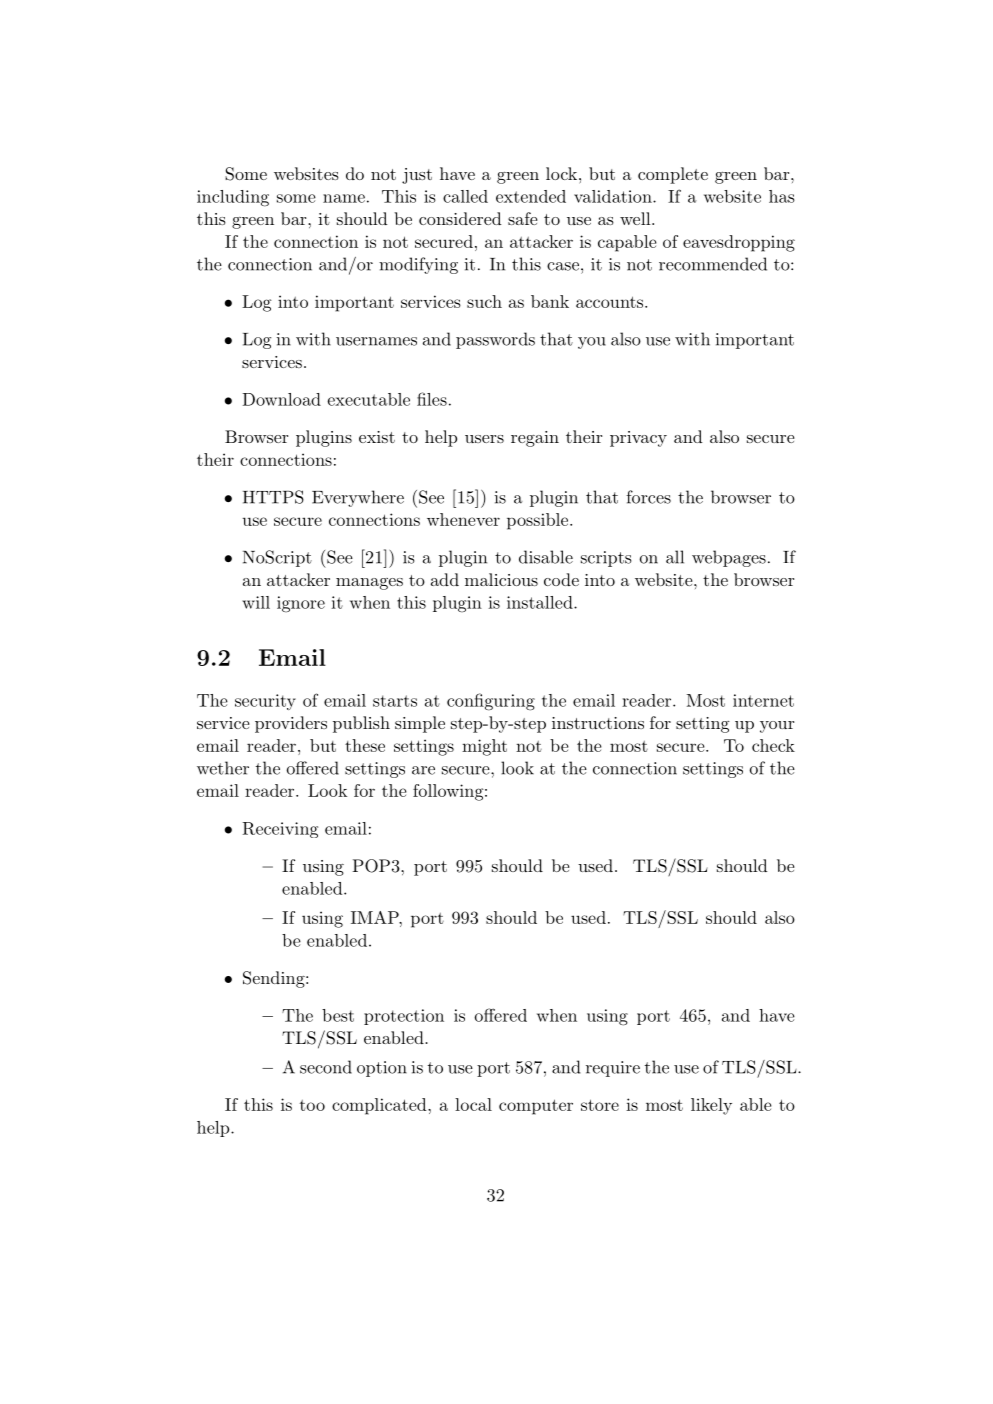 This image has width=993, height=1404. What do you see at coordinates (326, 1067) in the image?
I see `second` at bounding box center [326, 1067].
